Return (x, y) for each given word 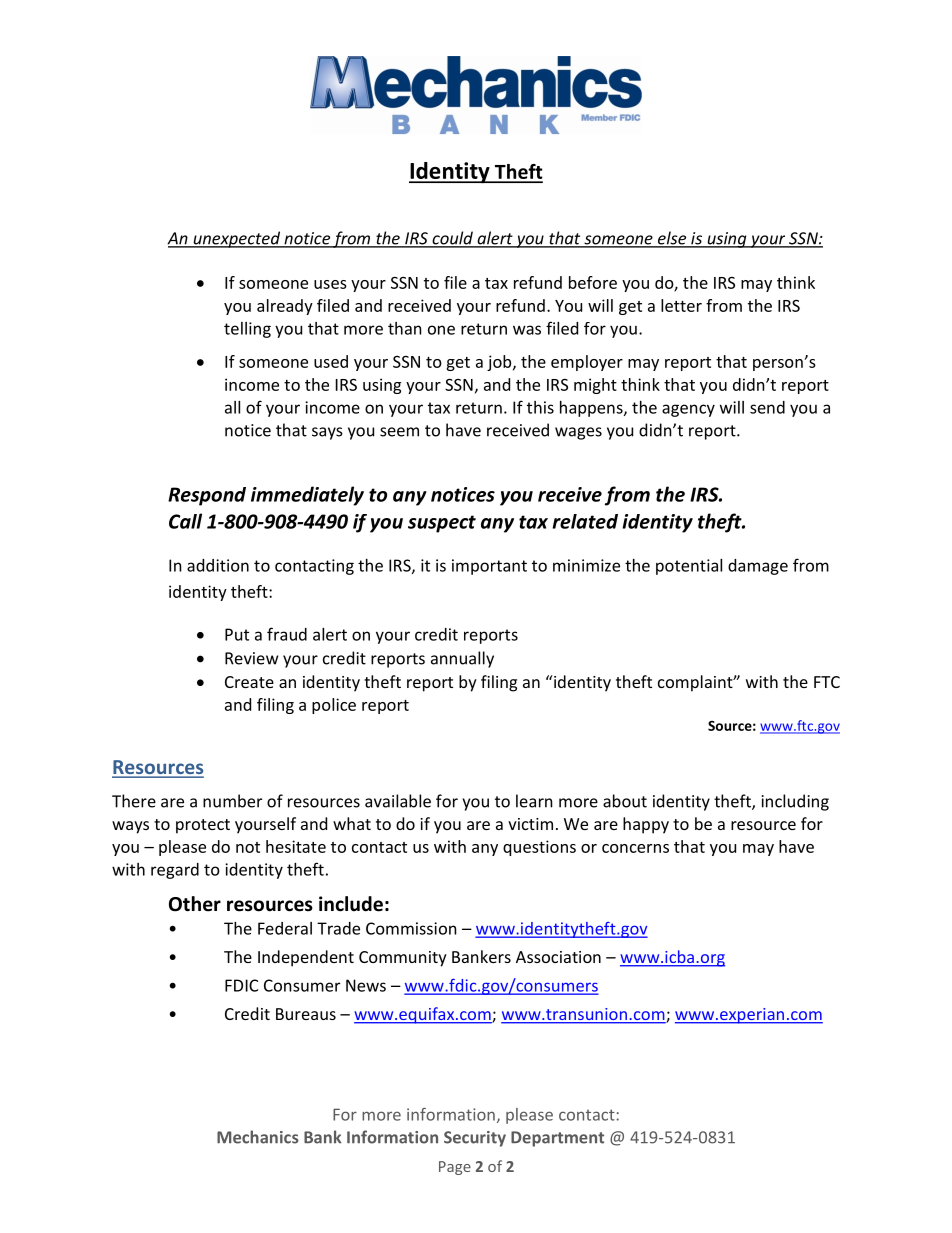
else (672, 239)
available (398, 801)
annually (462, 659)
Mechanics (258, 1137)
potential (689, 567)
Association (558, 957)
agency (688, 410)
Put (237, 634)
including (795, 802)
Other (195, 904)
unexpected (237, 239)
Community (403, 959)
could (452, 239)
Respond (207, 496)
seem (399, 432)
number (232, 801)
